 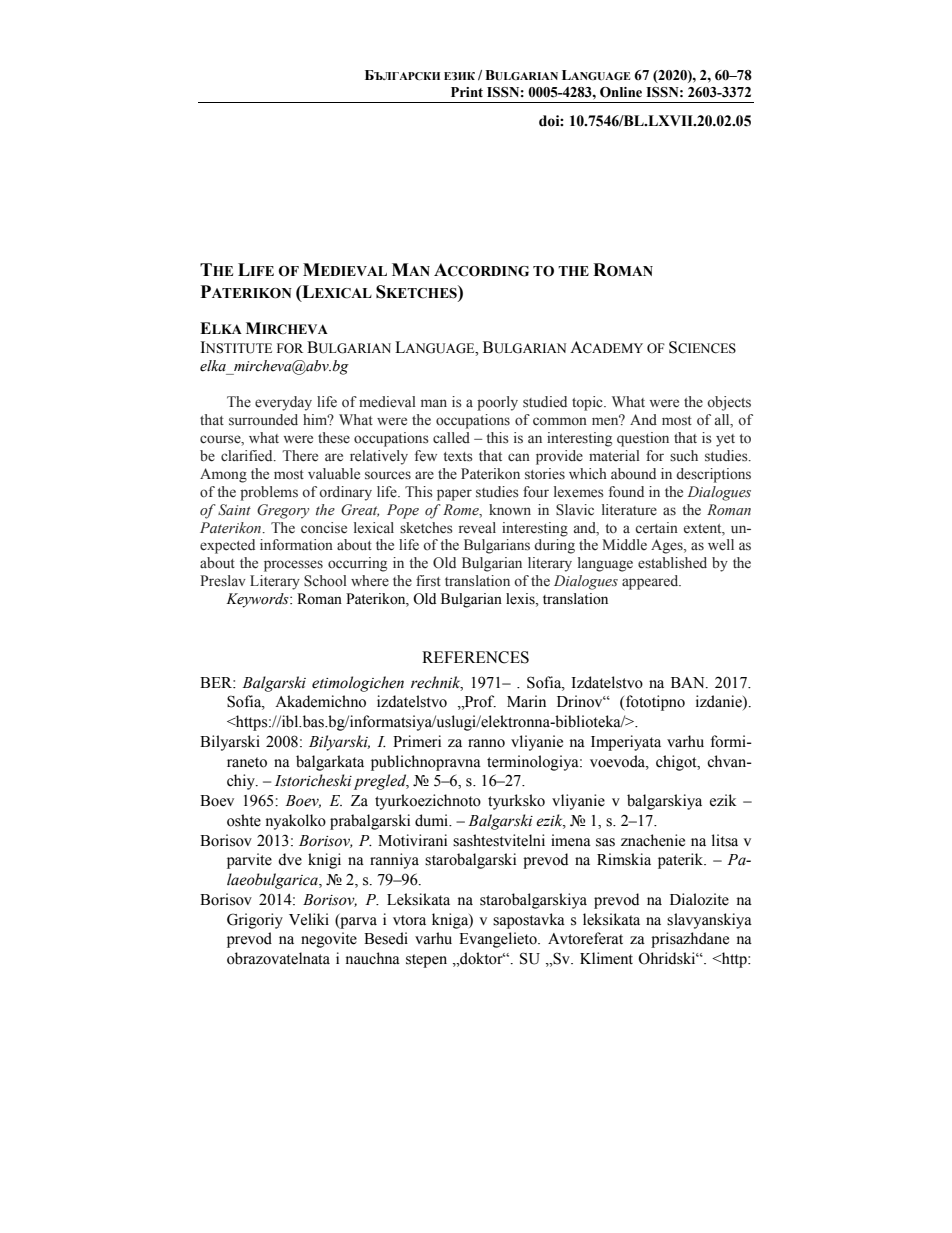 I want to click on poorly, so click(x=497, y=403).
